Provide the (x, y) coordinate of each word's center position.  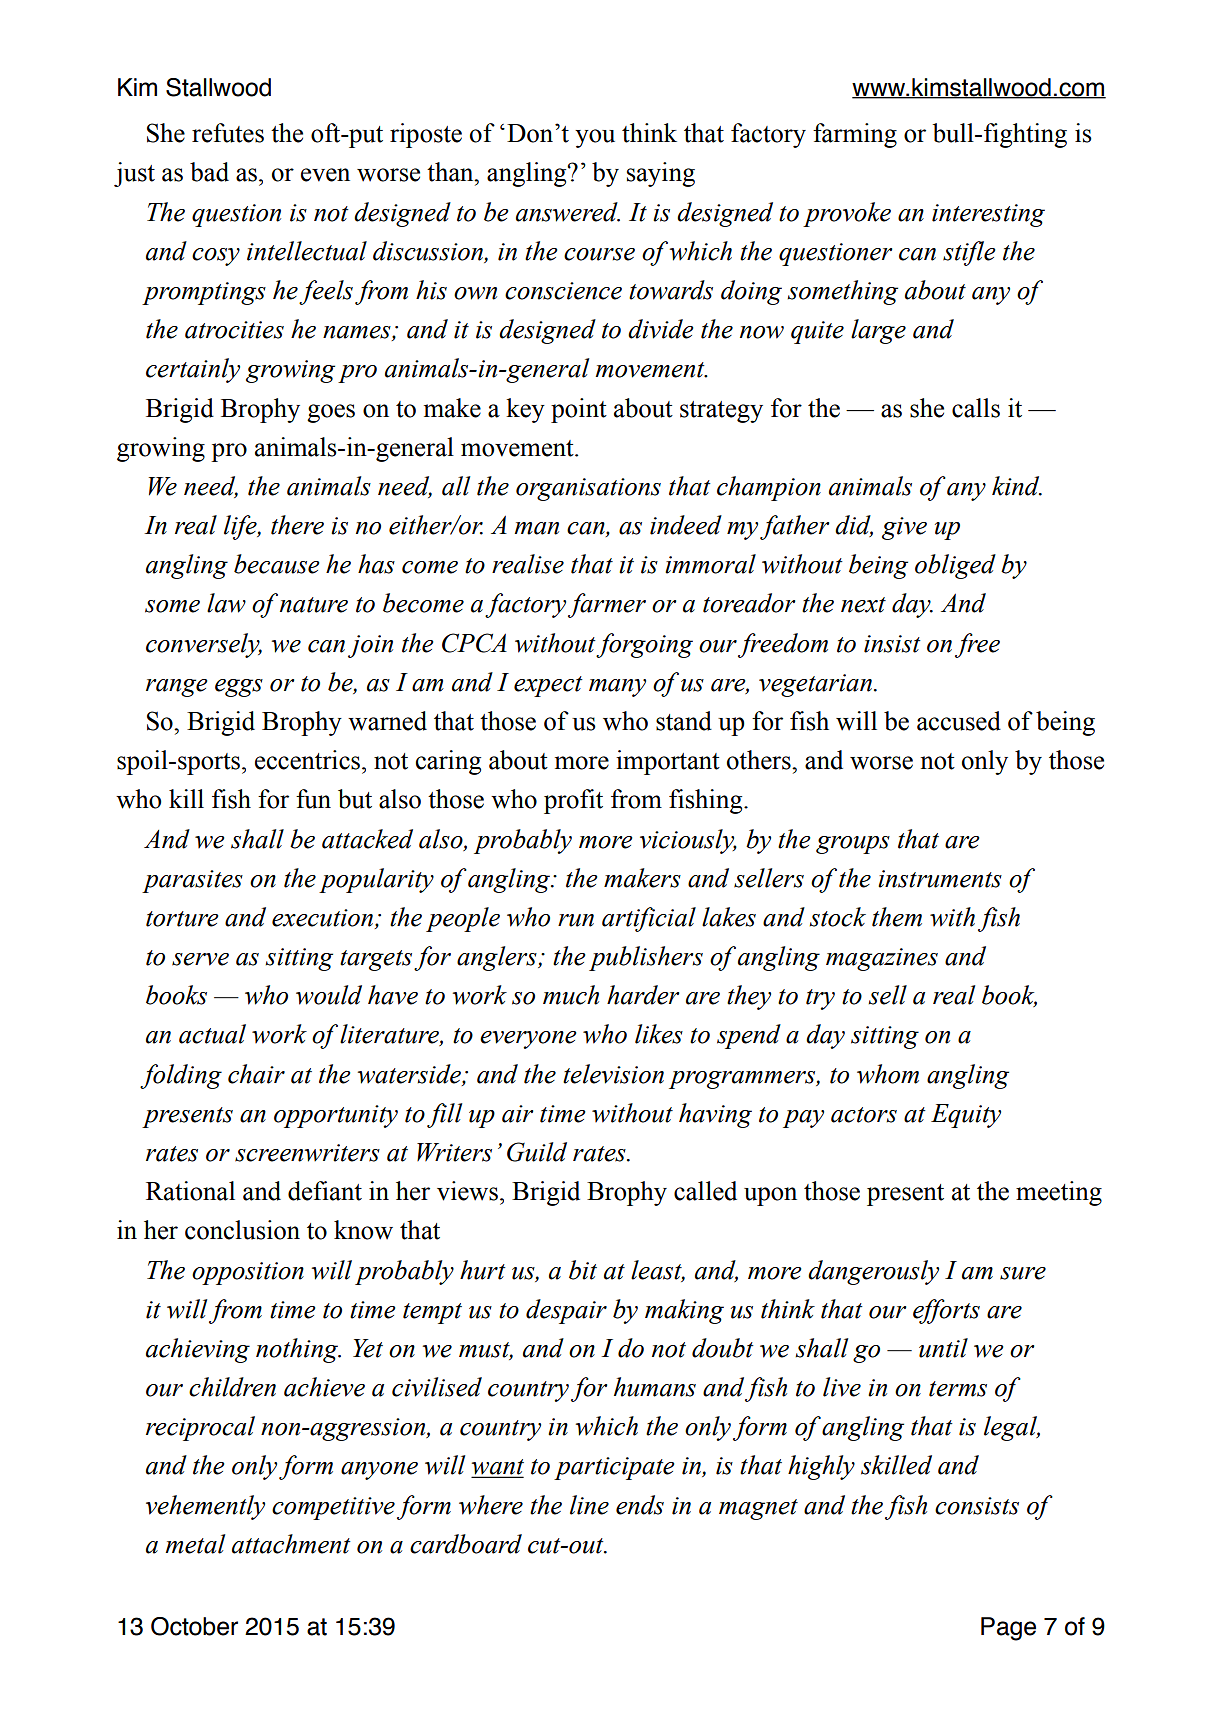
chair (256, 1074)
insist (892, 644)
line (589, 1505)
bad (209, 172)
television (613, 1074)
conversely (204, 645)
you (595, 138)
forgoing (644, 645)
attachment (291, 1544)
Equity (966, 1116)
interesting (988, 215)
